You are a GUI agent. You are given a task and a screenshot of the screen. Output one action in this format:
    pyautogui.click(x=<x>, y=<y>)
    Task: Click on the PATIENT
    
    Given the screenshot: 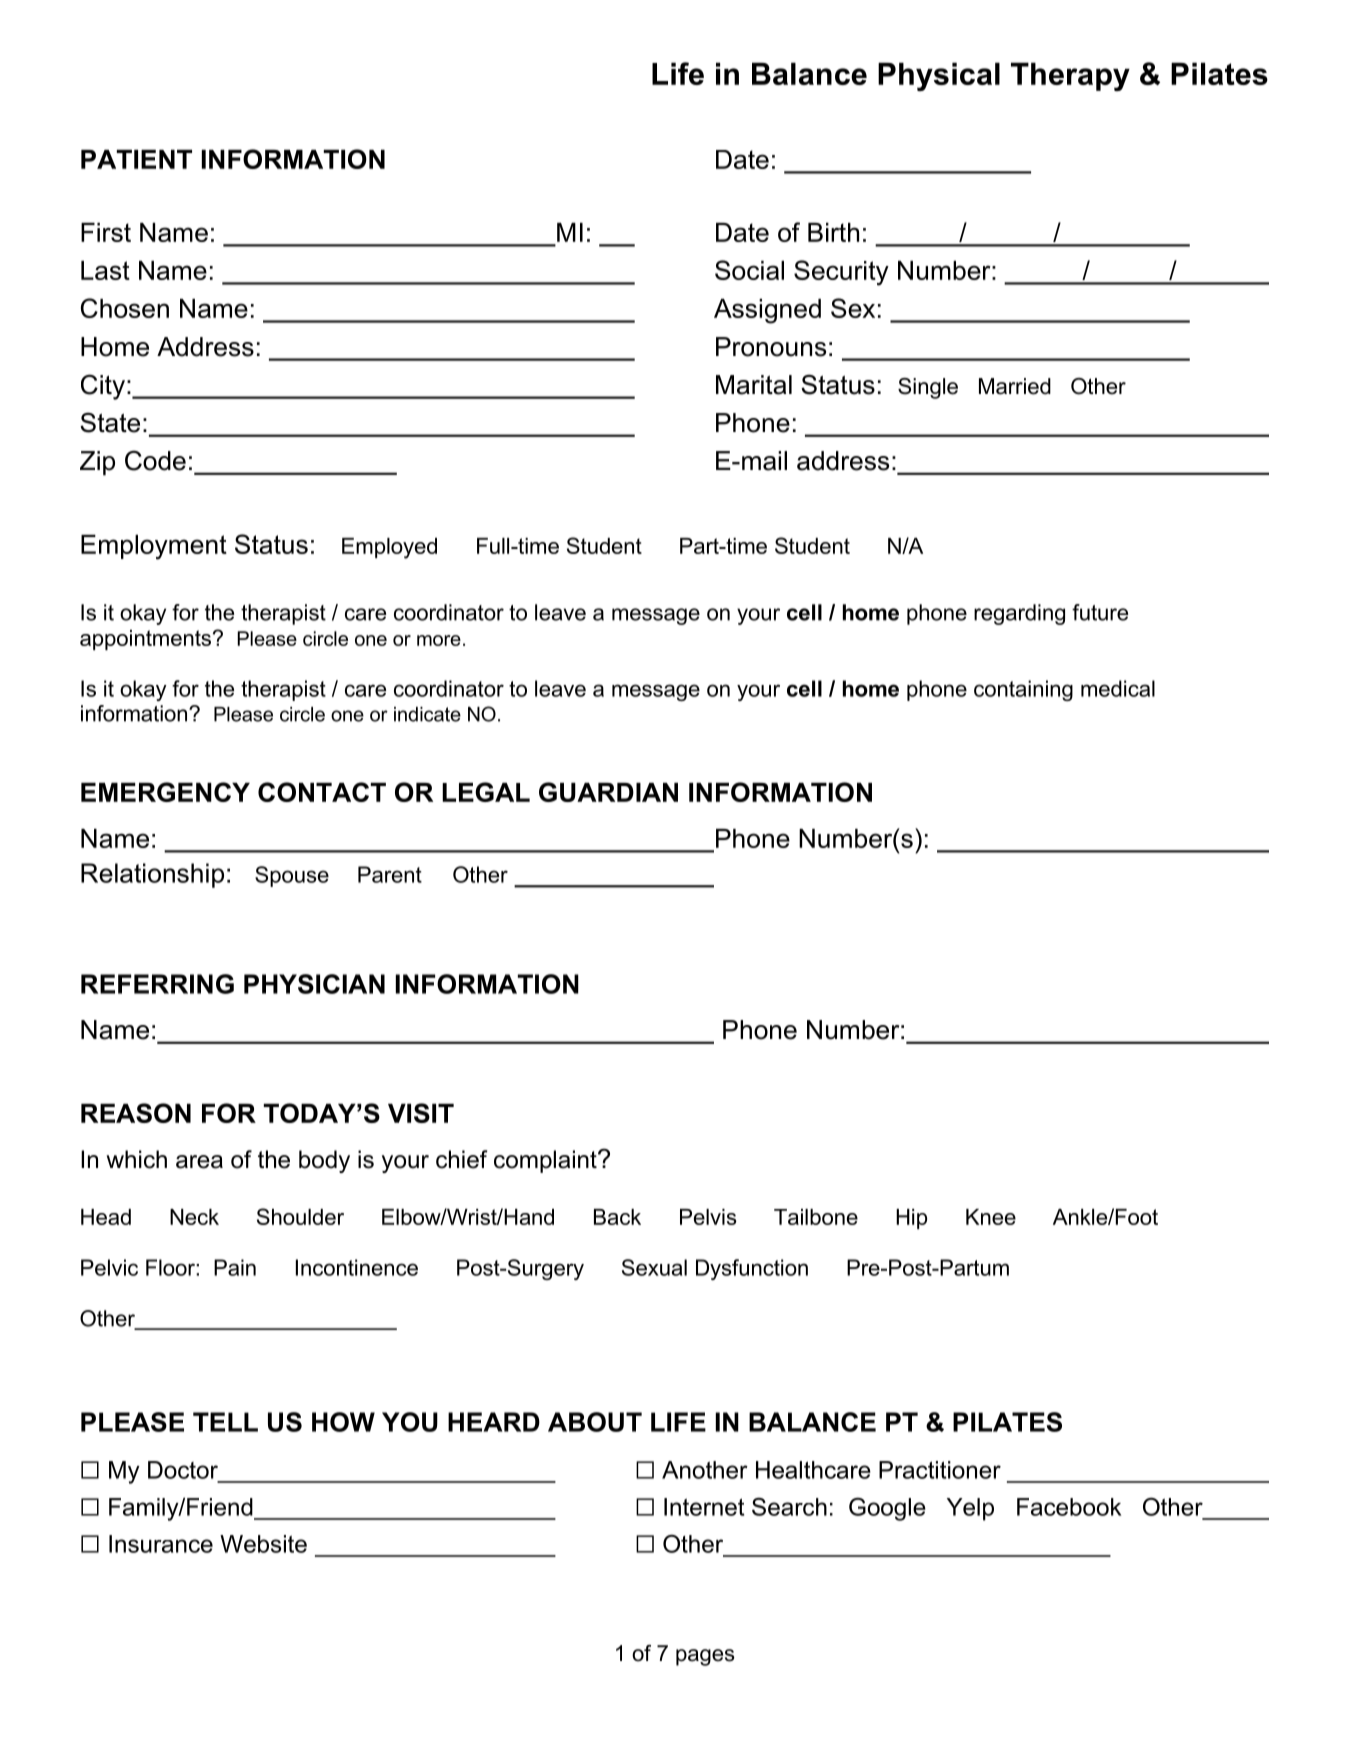 What is the action you would take?
    pyautogui.click(x=136, y=159)
